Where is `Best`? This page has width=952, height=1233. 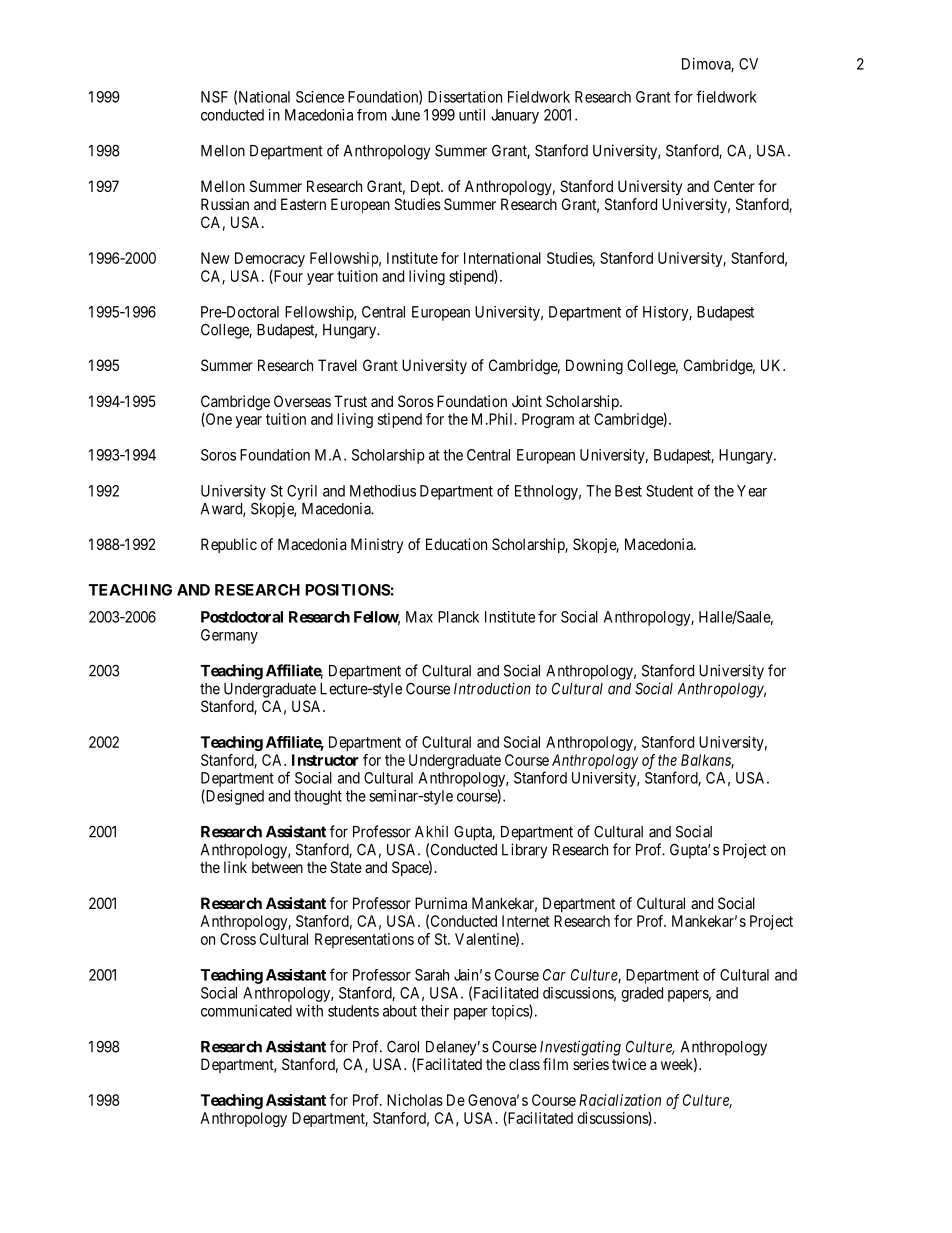
Best is located at coordinates (628, 491).
